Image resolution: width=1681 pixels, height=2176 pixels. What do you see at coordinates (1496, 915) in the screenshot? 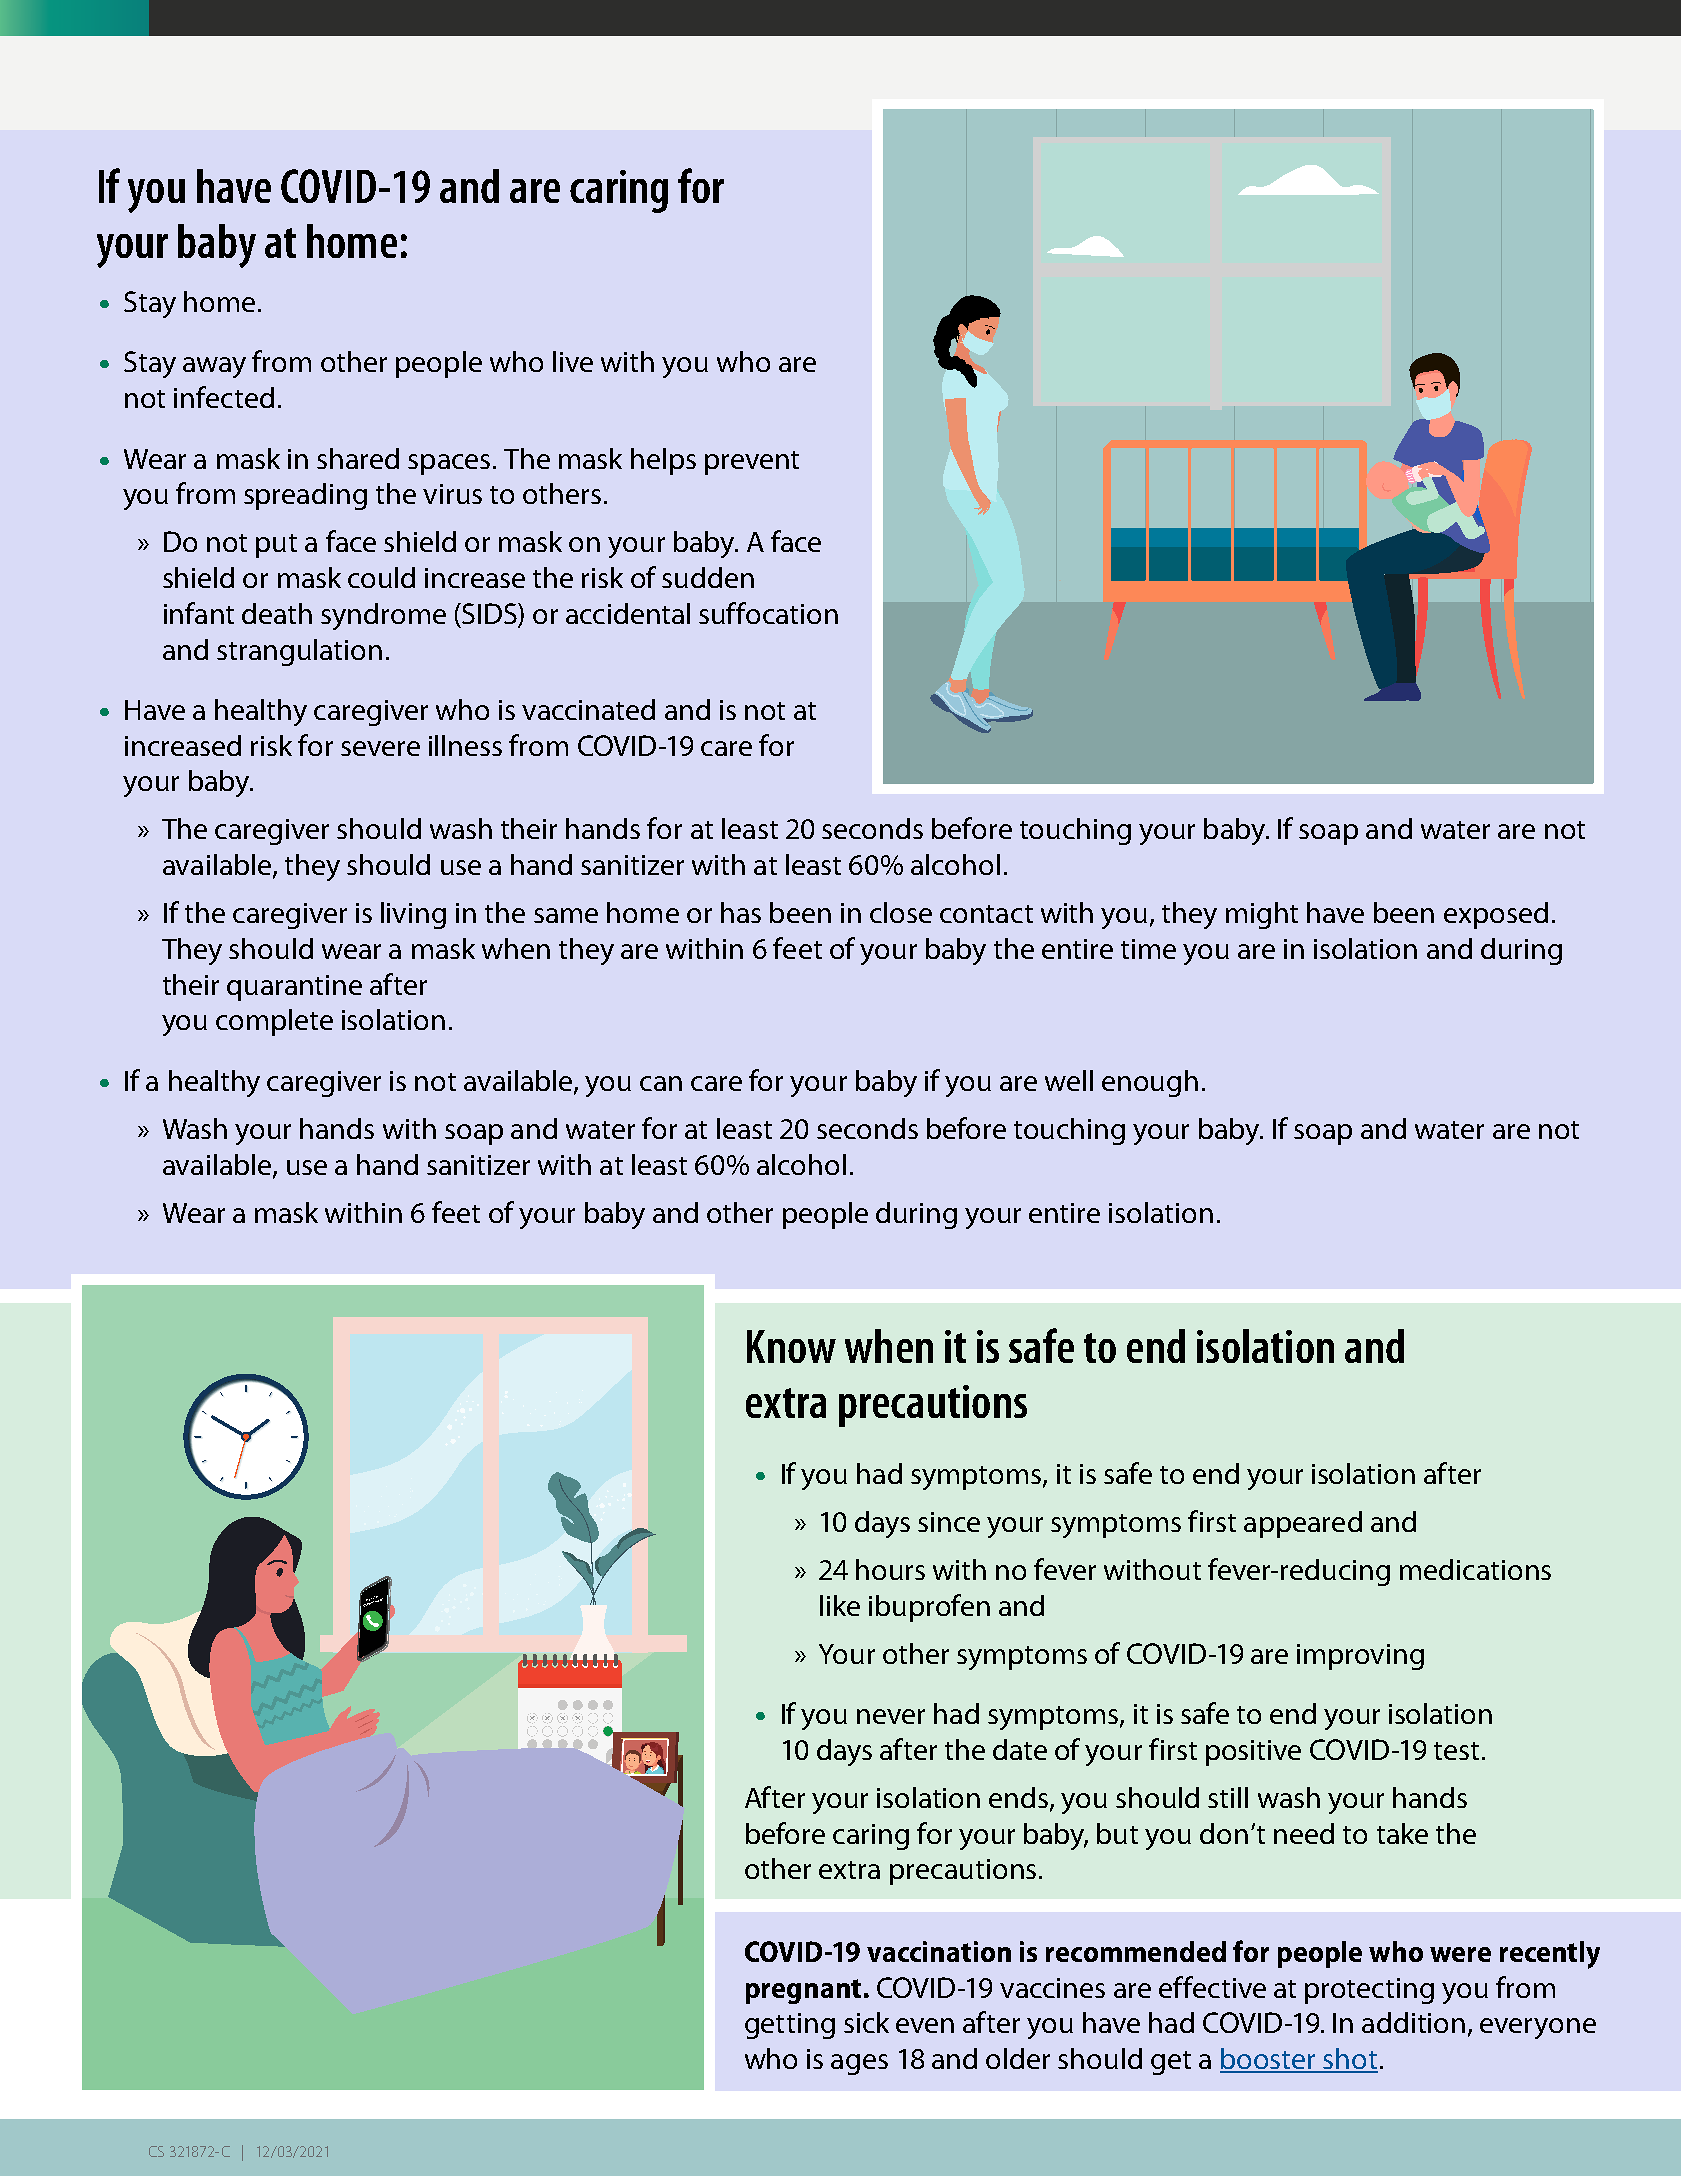
I see `exposed` at bounding box center [1496, 915].
